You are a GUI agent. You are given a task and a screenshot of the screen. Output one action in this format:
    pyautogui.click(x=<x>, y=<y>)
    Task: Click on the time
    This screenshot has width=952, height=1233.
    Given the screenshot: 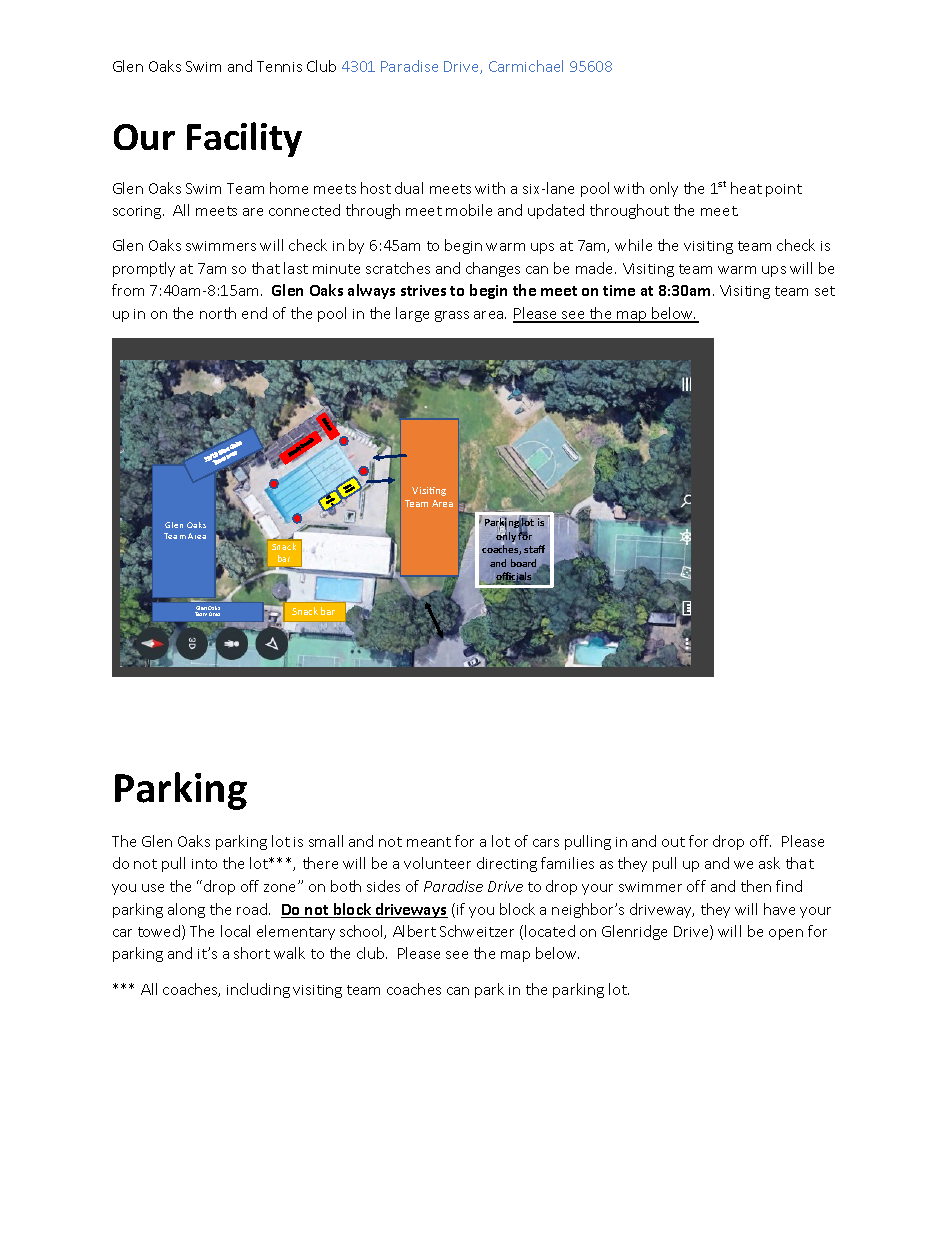 What is the action you would take?
    pyautogui.click(x=619, y=290)
